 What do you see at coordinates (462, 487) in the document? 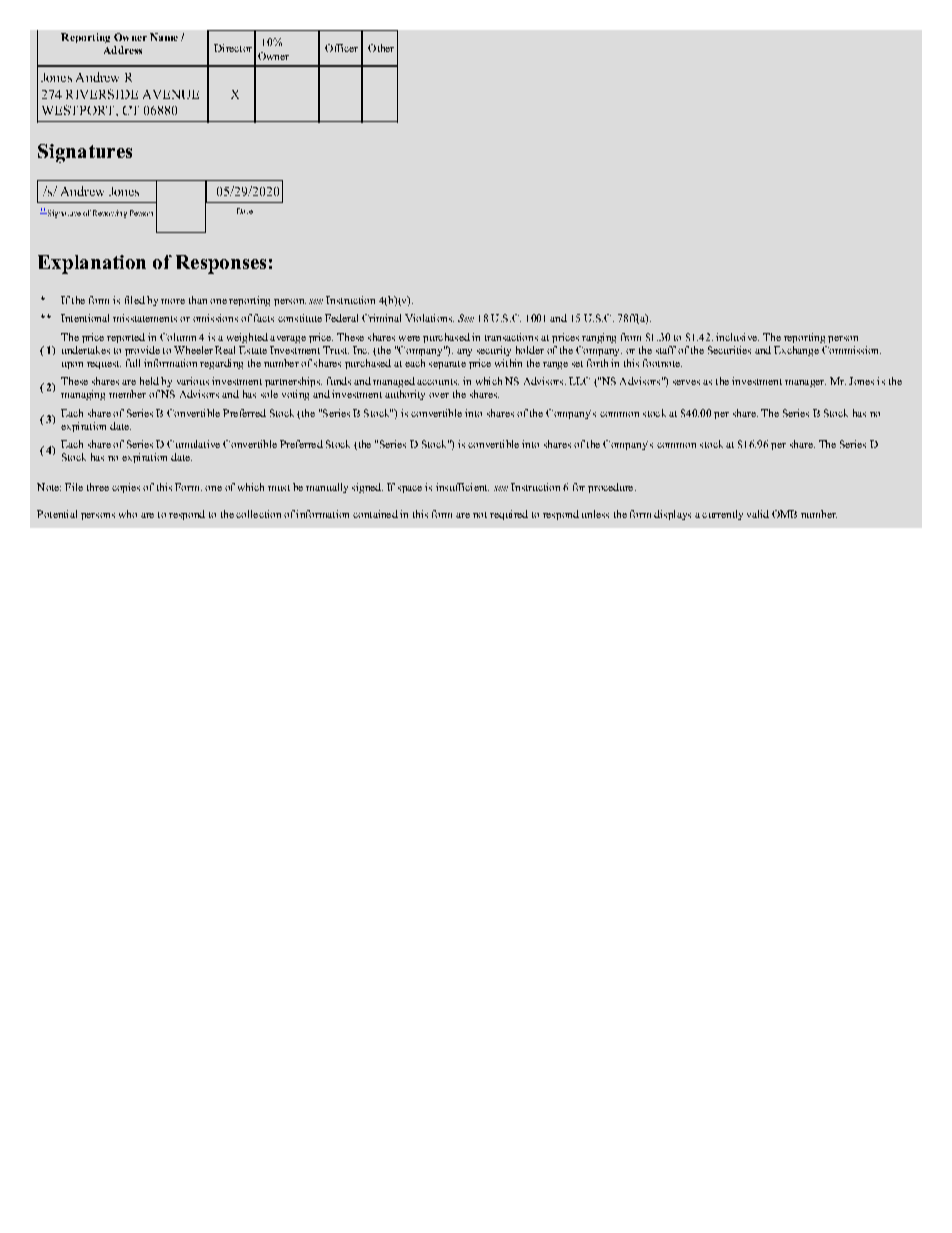
I see `insufficient` at bounding box center [462, 487].
